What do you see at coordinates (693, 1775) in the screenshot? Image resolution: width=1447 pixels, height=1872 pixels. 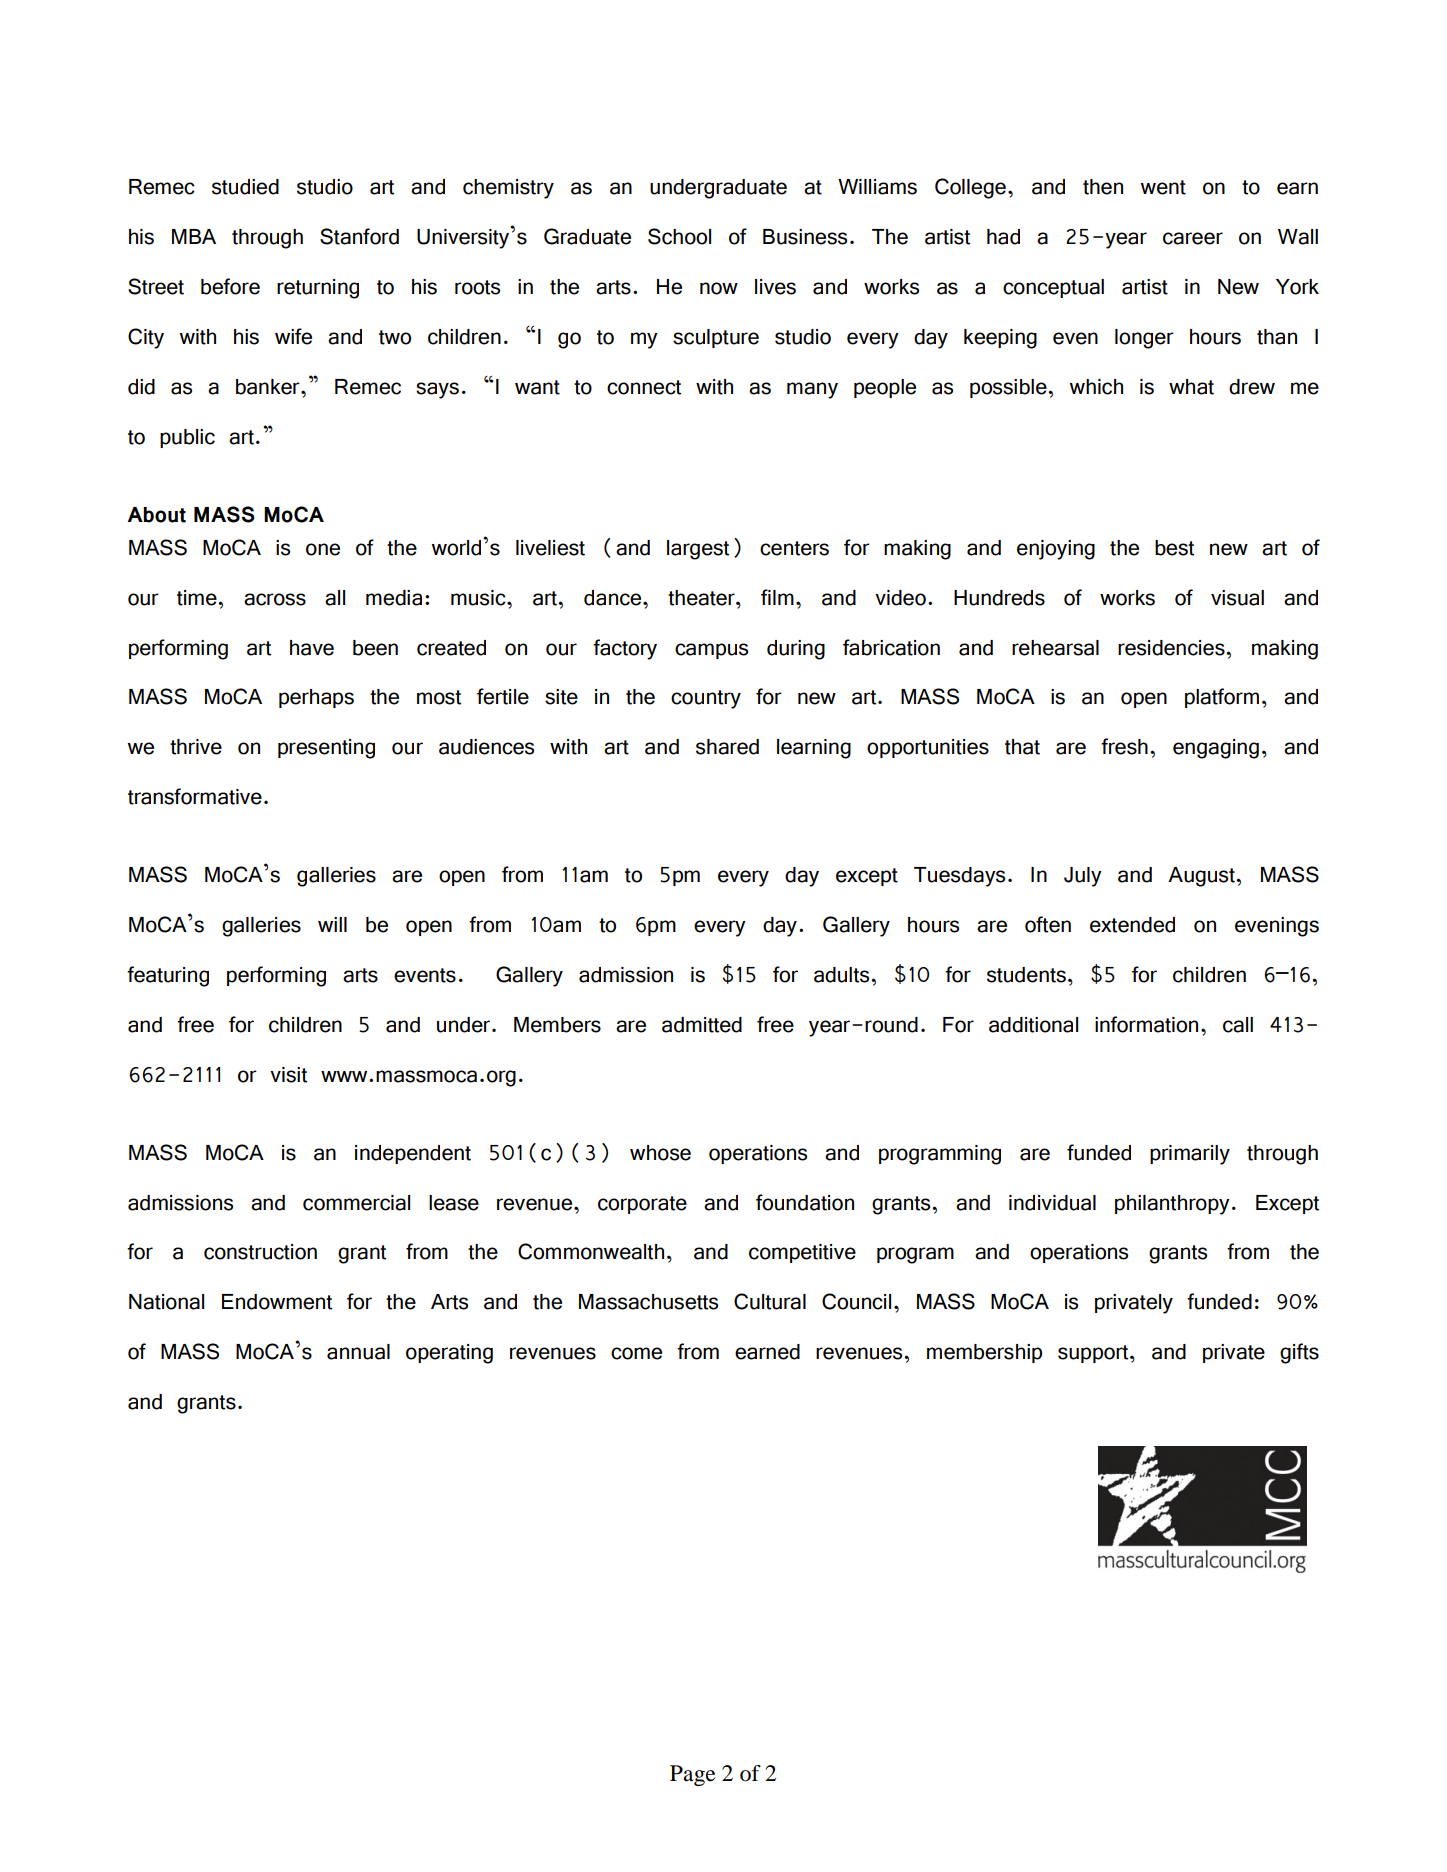 I see `Page` at bounding box center [693, 1775].
